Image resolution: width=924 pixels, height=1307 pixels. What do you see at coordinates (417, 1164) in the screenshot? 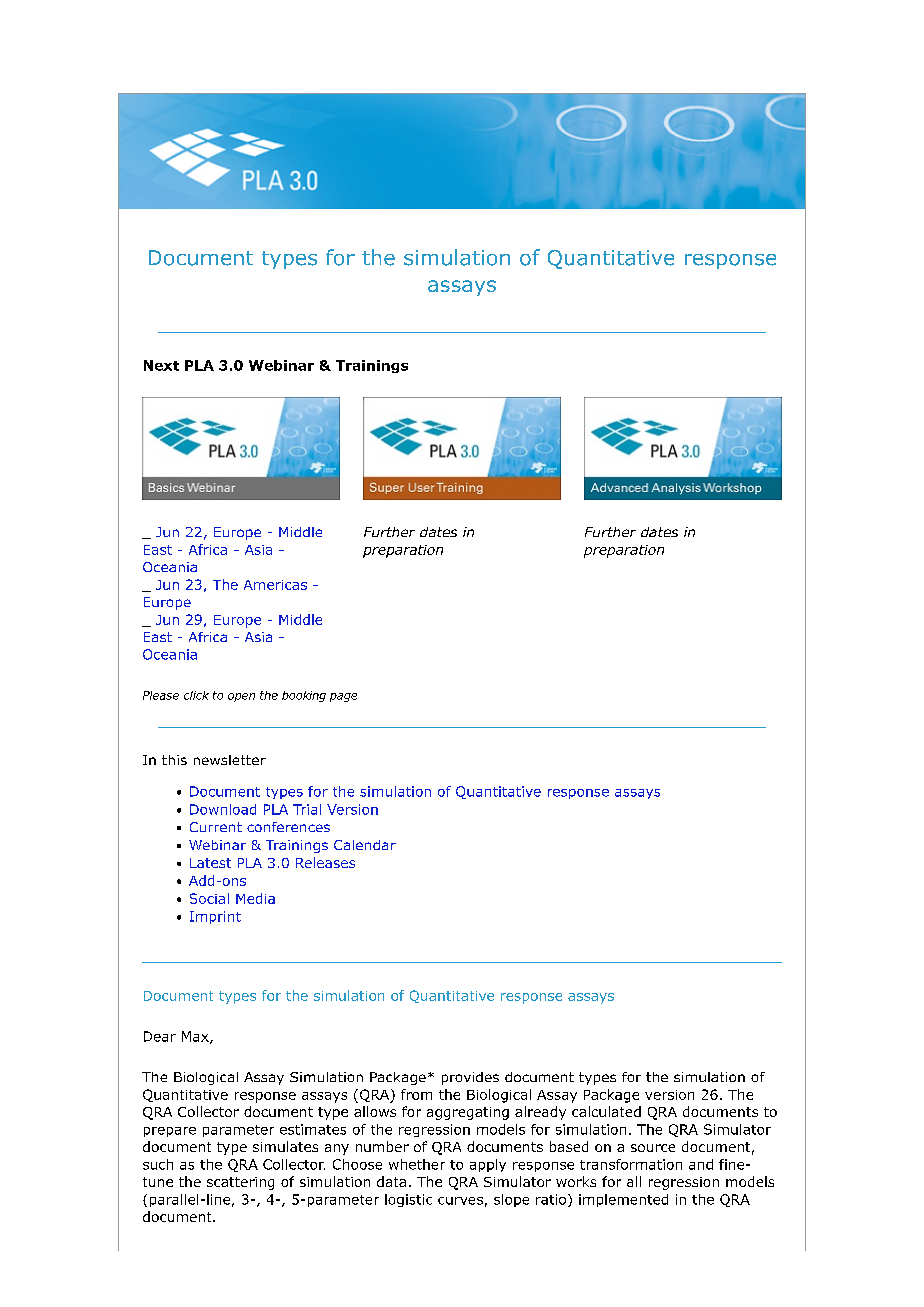
I see `whether` at bounding box center [417, 1164].
